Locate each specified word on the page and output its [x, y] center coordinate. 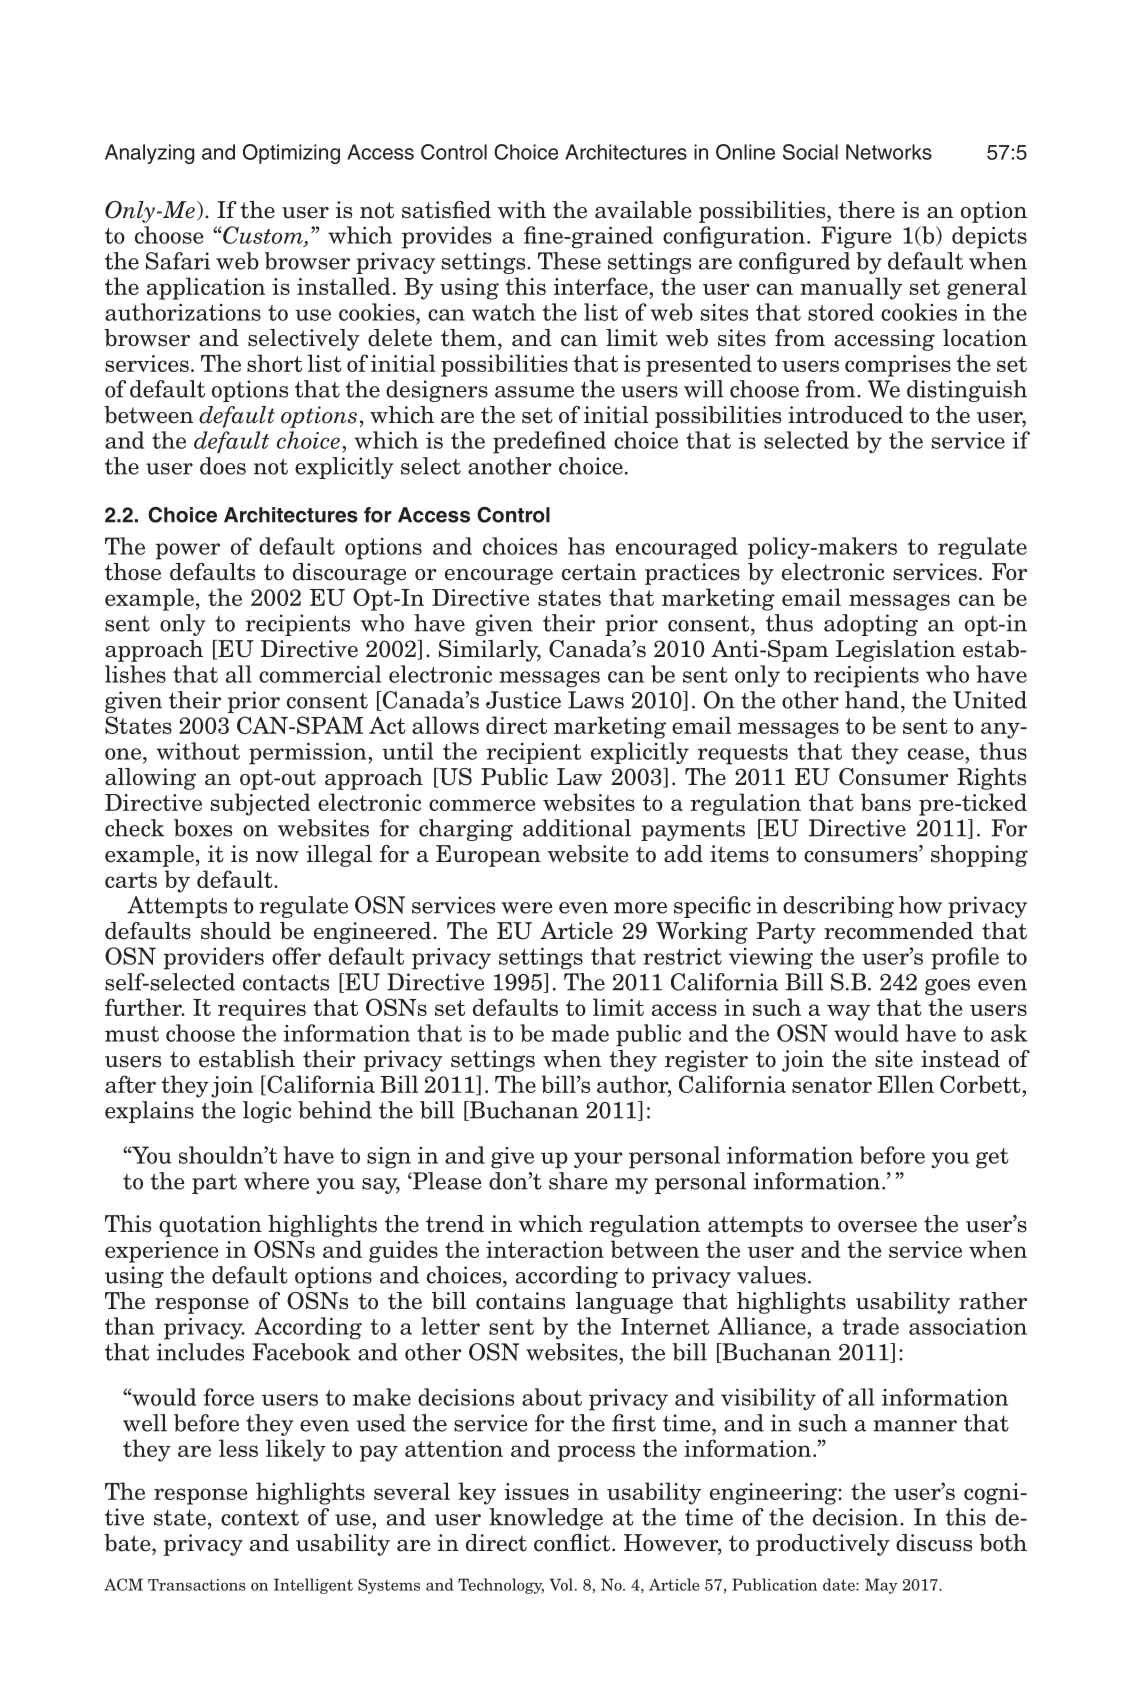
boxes [203, 828]
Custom [263, 235]
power [188, 551]
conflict [573, 1543]
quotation [210, 1226]
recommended [898, 931]
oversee [877, 1227]
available [643, 210]
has [586, 546]
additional [577, 828]
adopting [871, 625]
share [578, 1181]
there [867, 210]
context [260, 1518]
